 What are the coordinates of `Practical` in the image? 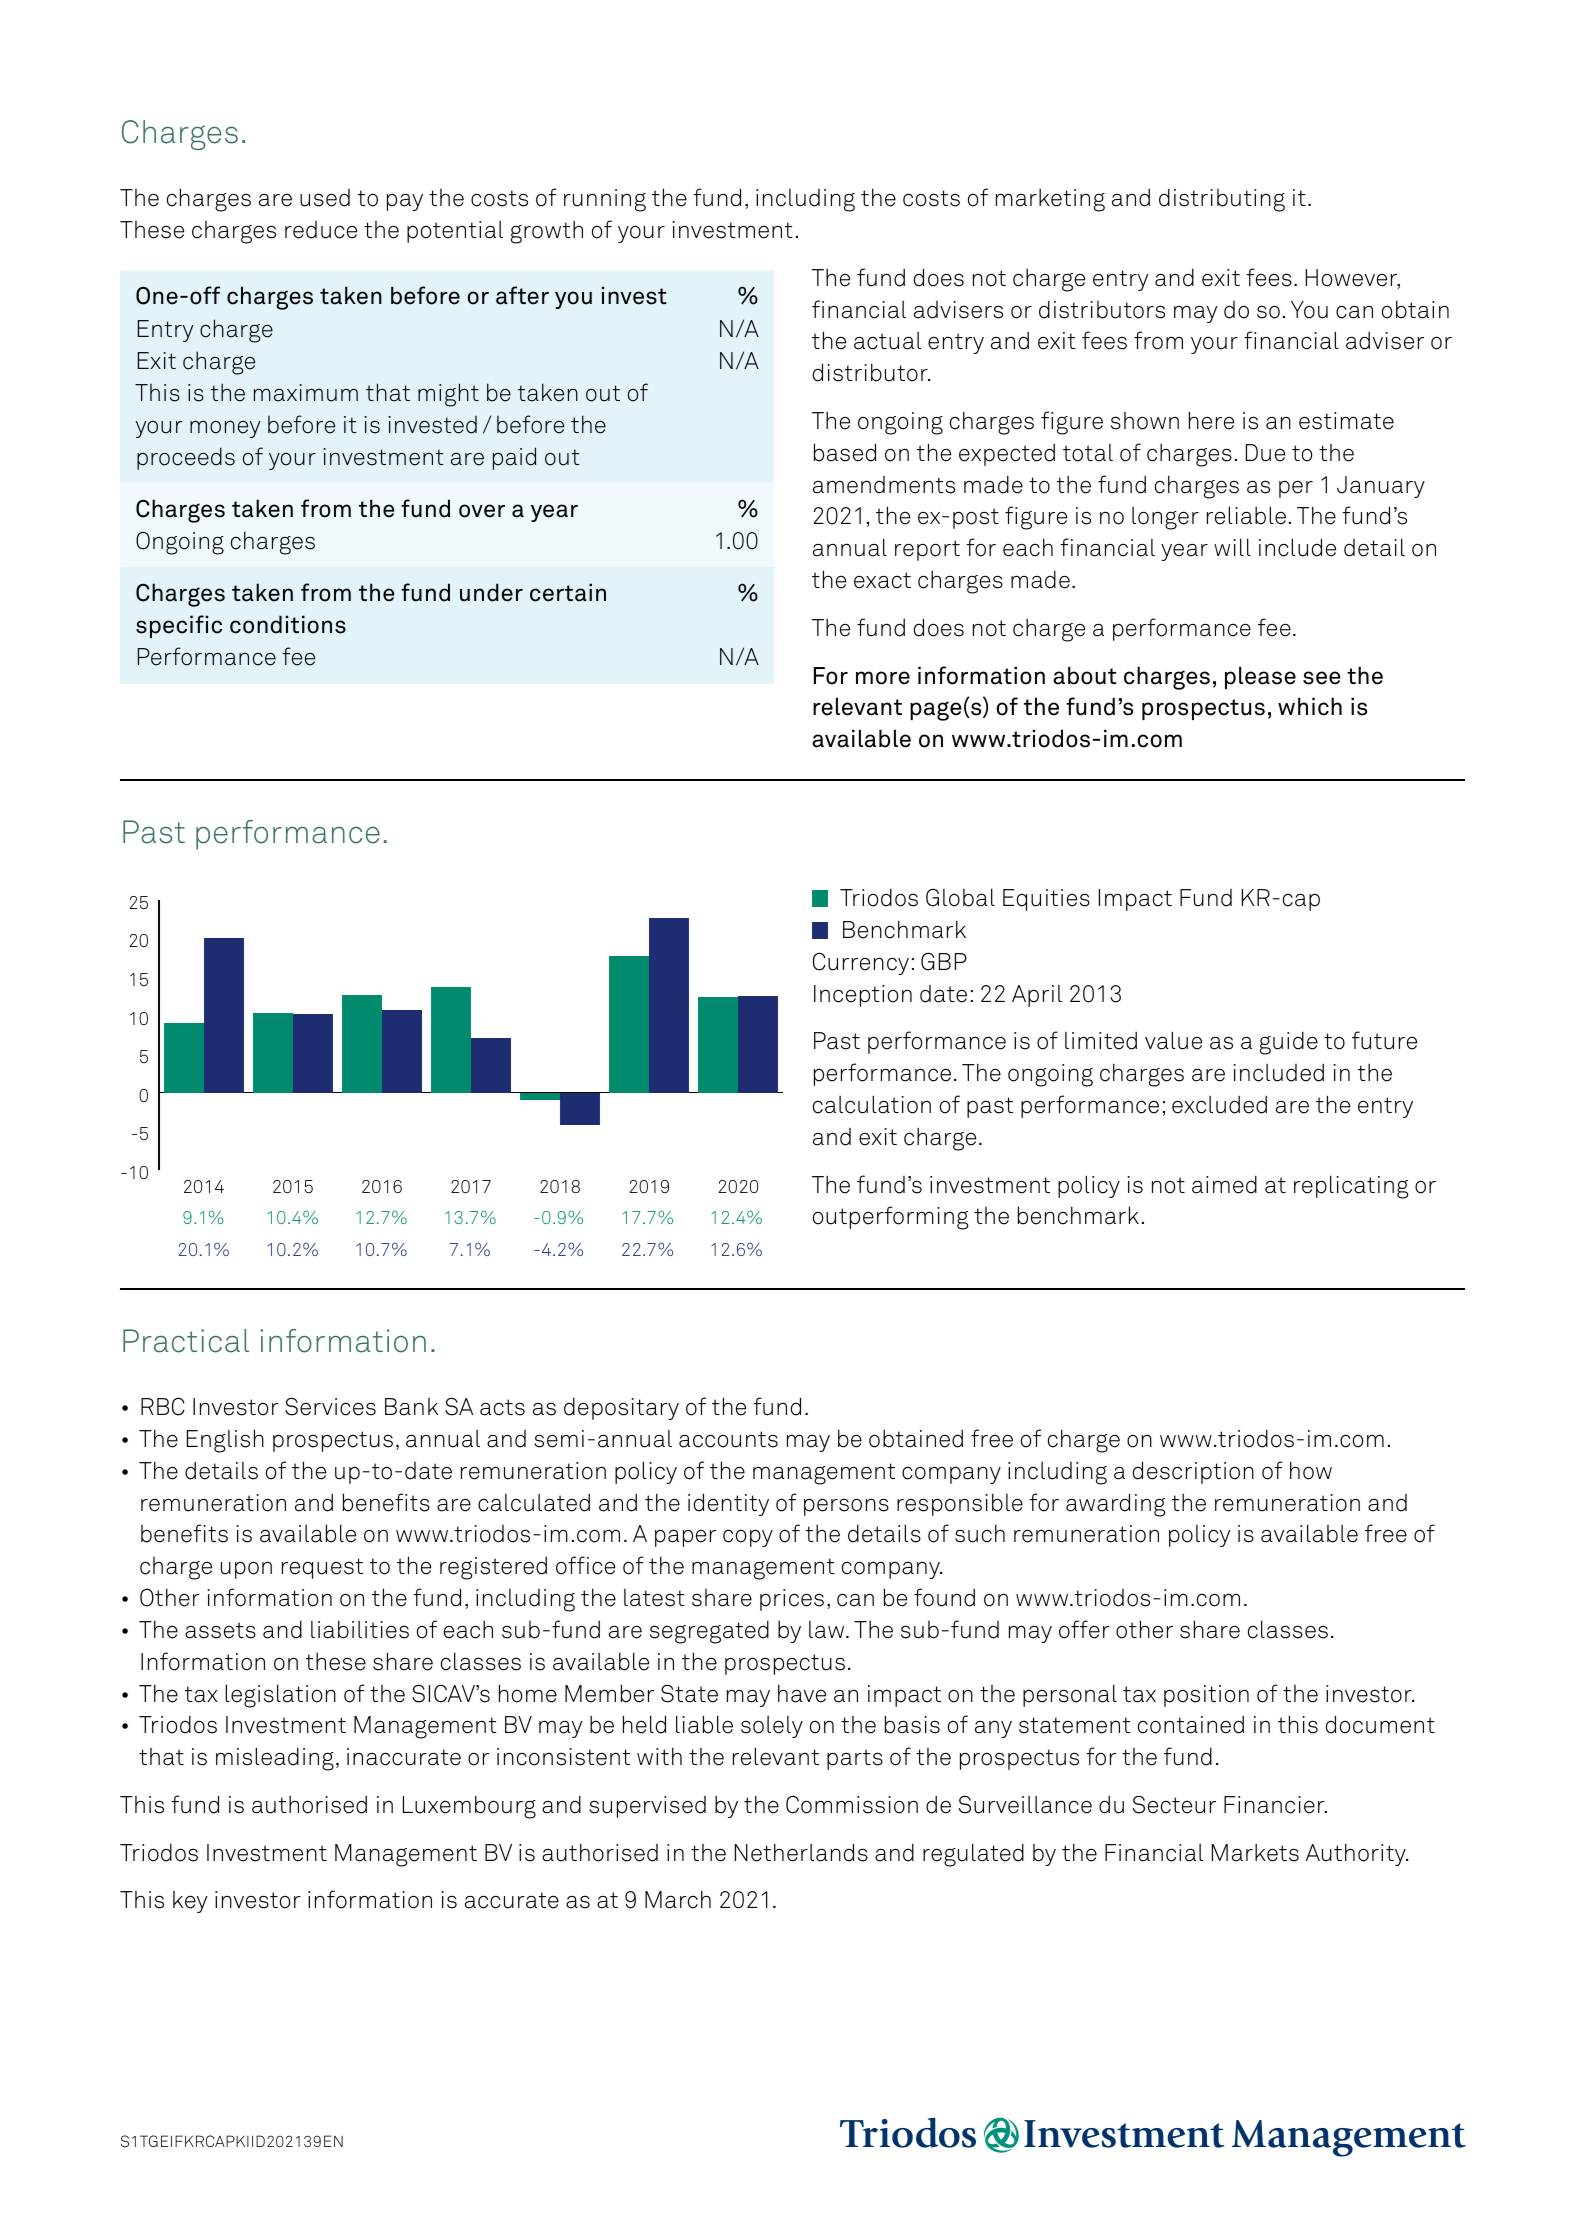 It's located at (186, 1341).
